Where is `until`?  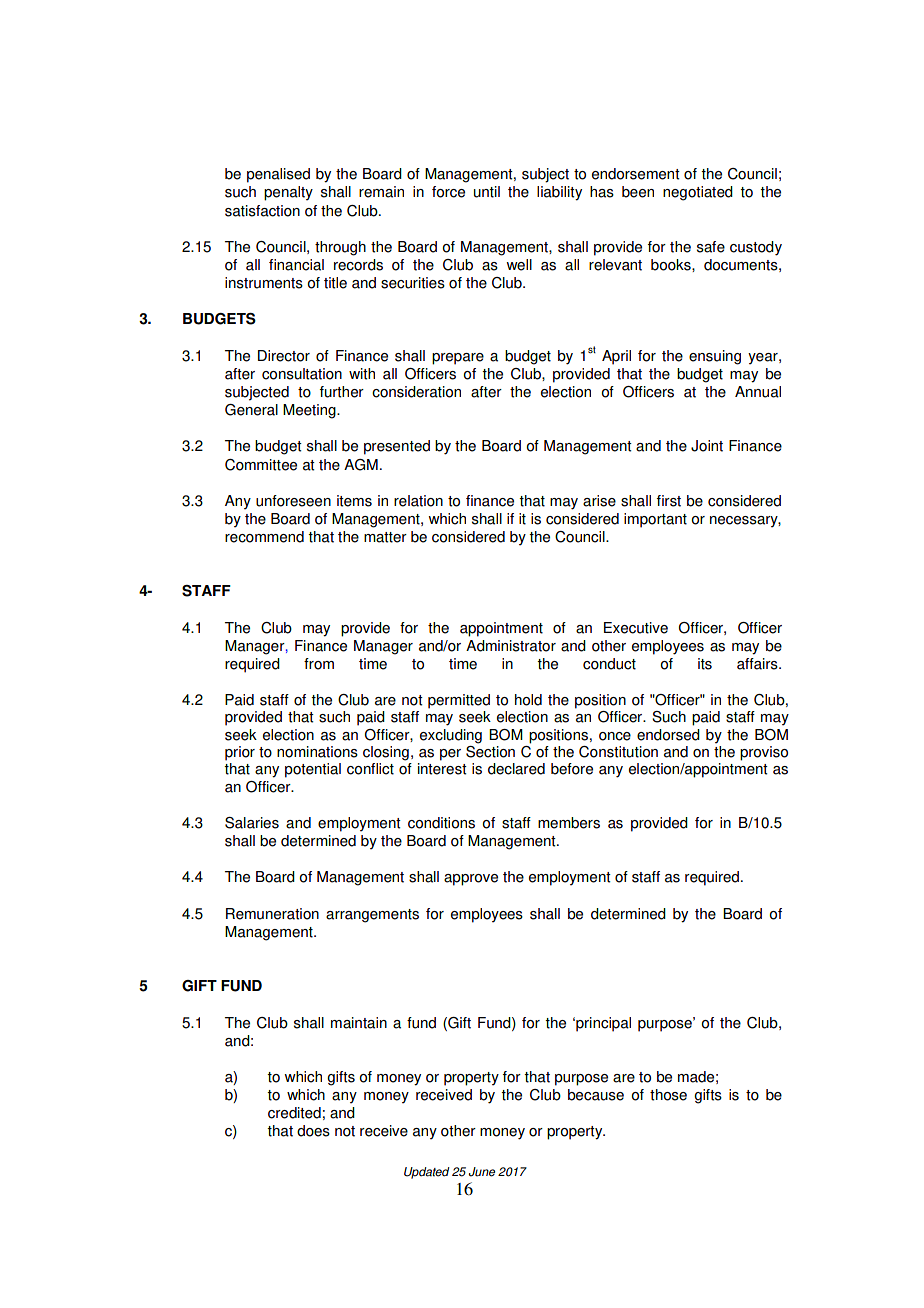
until is located at coordinates (487, 192).
